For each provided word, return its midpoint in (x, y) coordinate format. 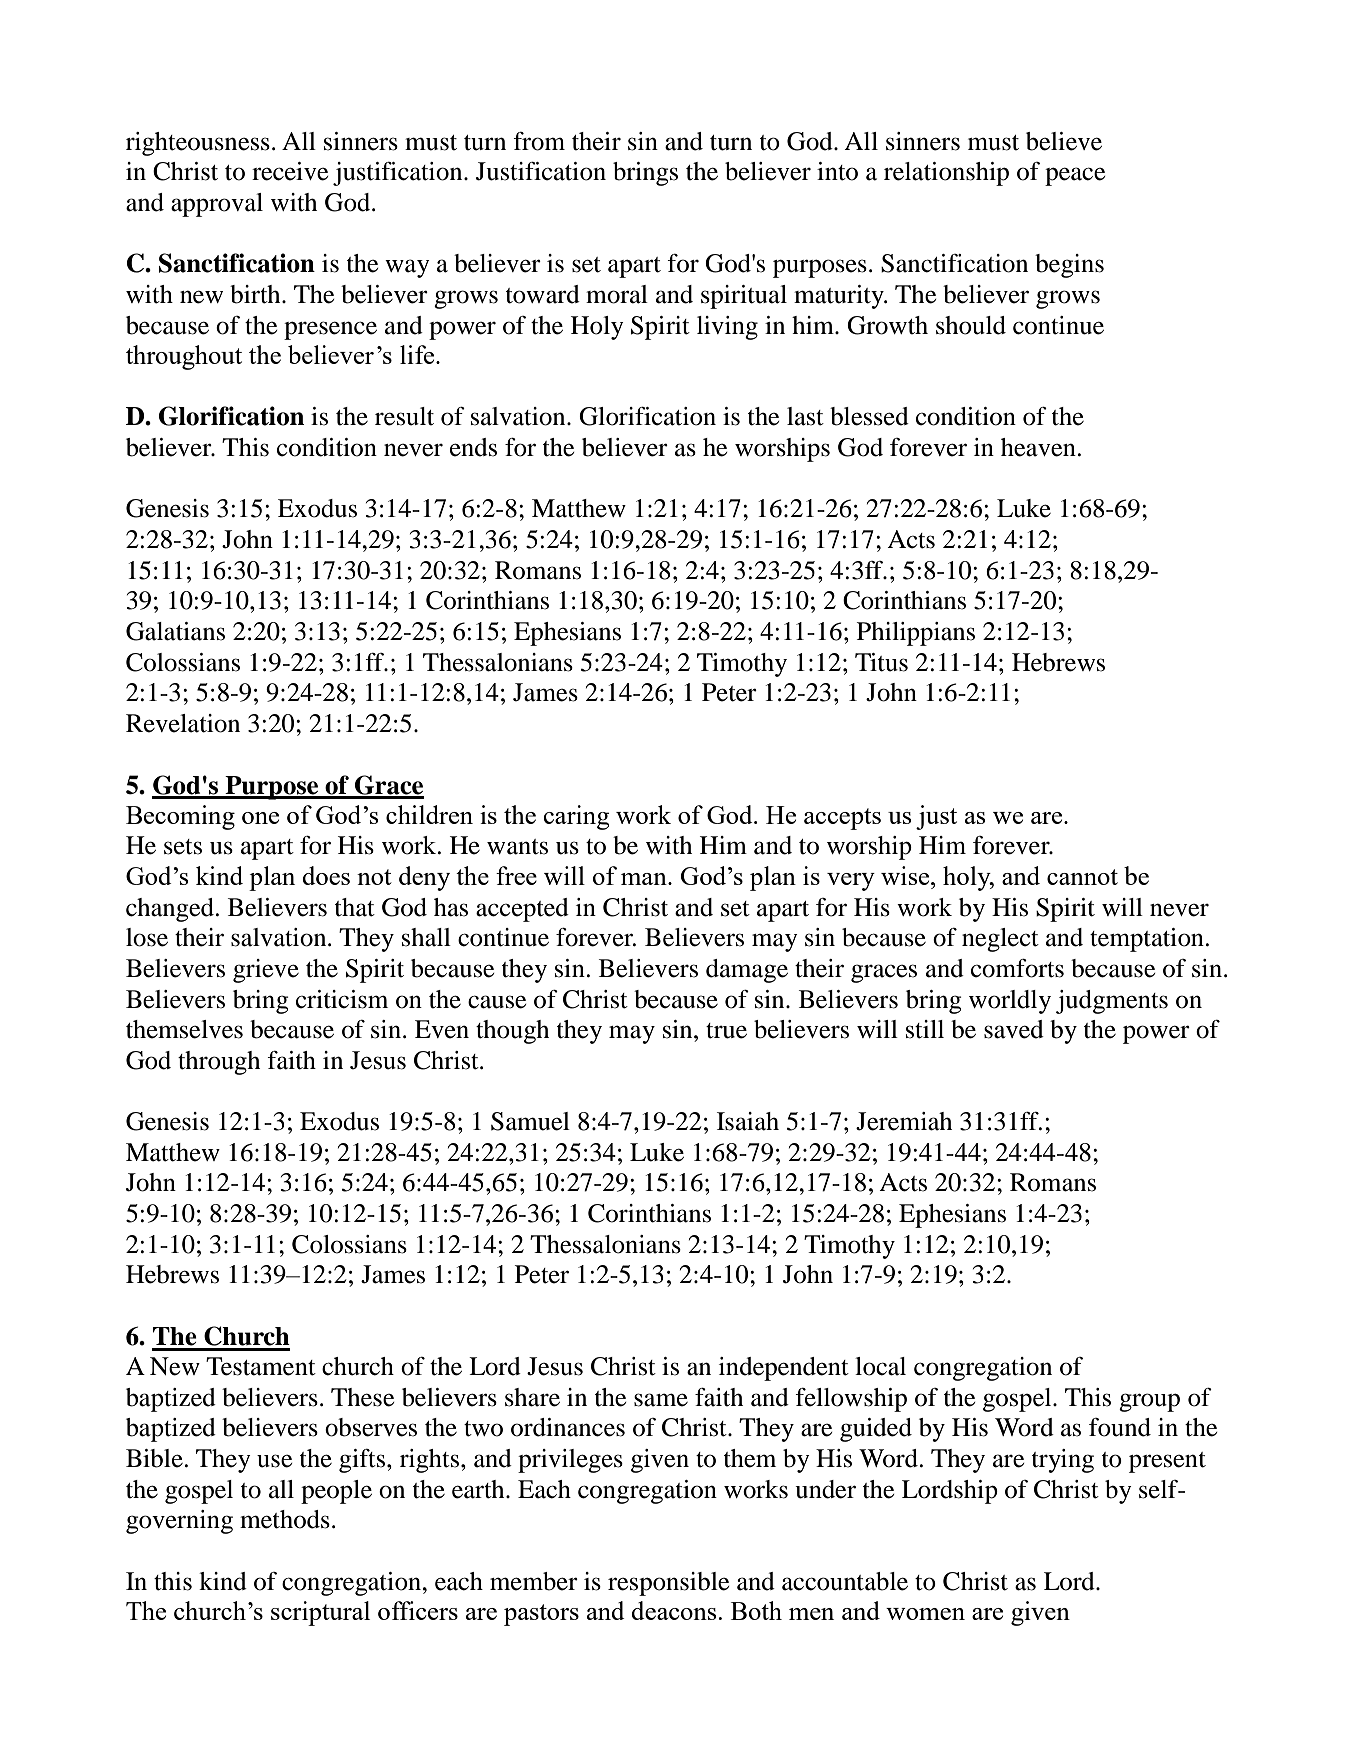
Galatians (175, 631)
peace (1075, 176)
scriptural (320, 1613)
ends (473, 447)
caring (576, 817)
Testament (261, 1366)
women (925, 1614)
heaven (1038, 447)
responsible (668, 1584)
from (539, 141)
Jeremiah (904, 1121)
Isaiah (748, 1121)
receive (290, 171)
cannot (1082, 877)
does (326, 875)
